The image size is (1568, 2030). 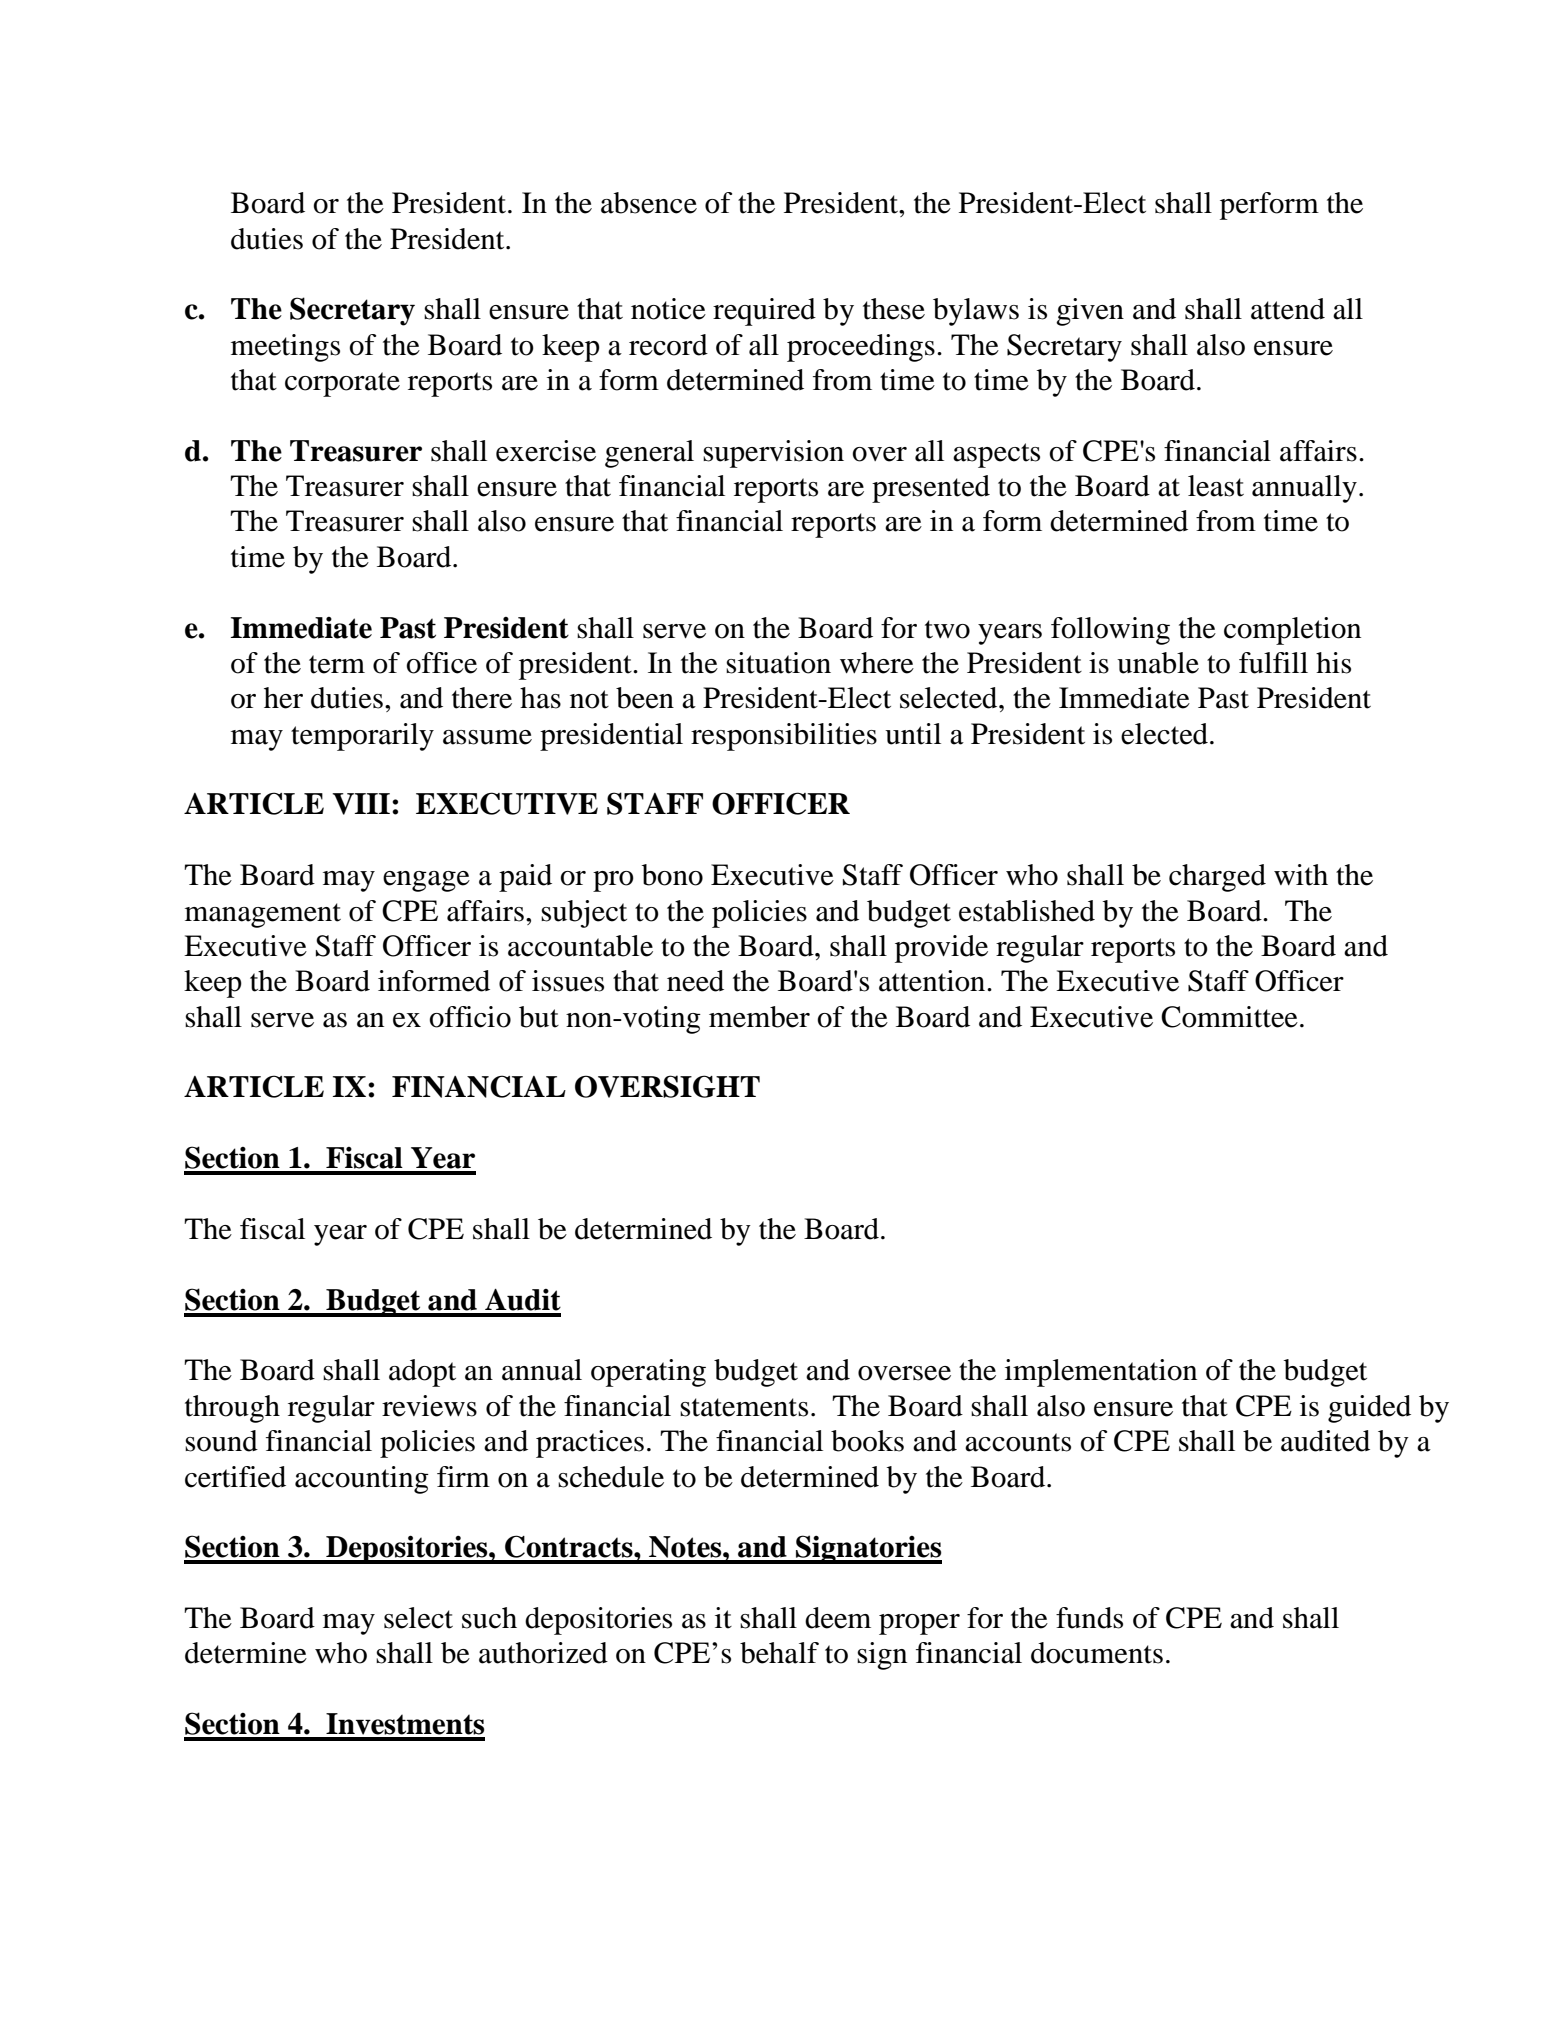 I want to click on member, so click(x=759, y=1017).
